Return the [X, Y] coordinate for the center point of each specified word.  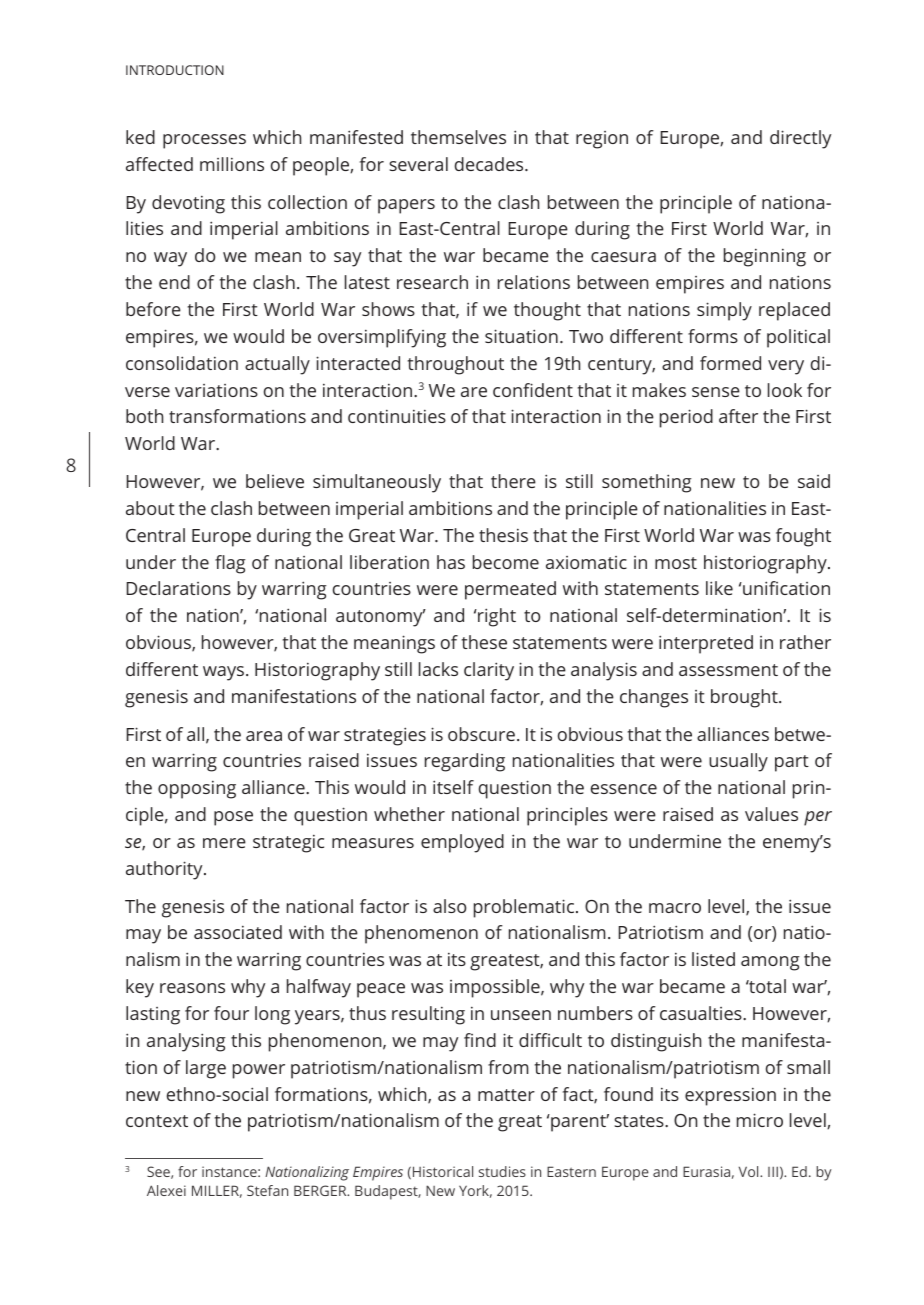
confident [533, 390]
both [144, 416]
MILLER [217, 1191]
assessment [728, 670]
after [738, 416]
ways [225, 673]
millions [232, 164]
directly [800, 139]
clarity [489, 671]
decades [490, 164]
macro [675, 908]
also [449, 906]
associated [238, 932]
